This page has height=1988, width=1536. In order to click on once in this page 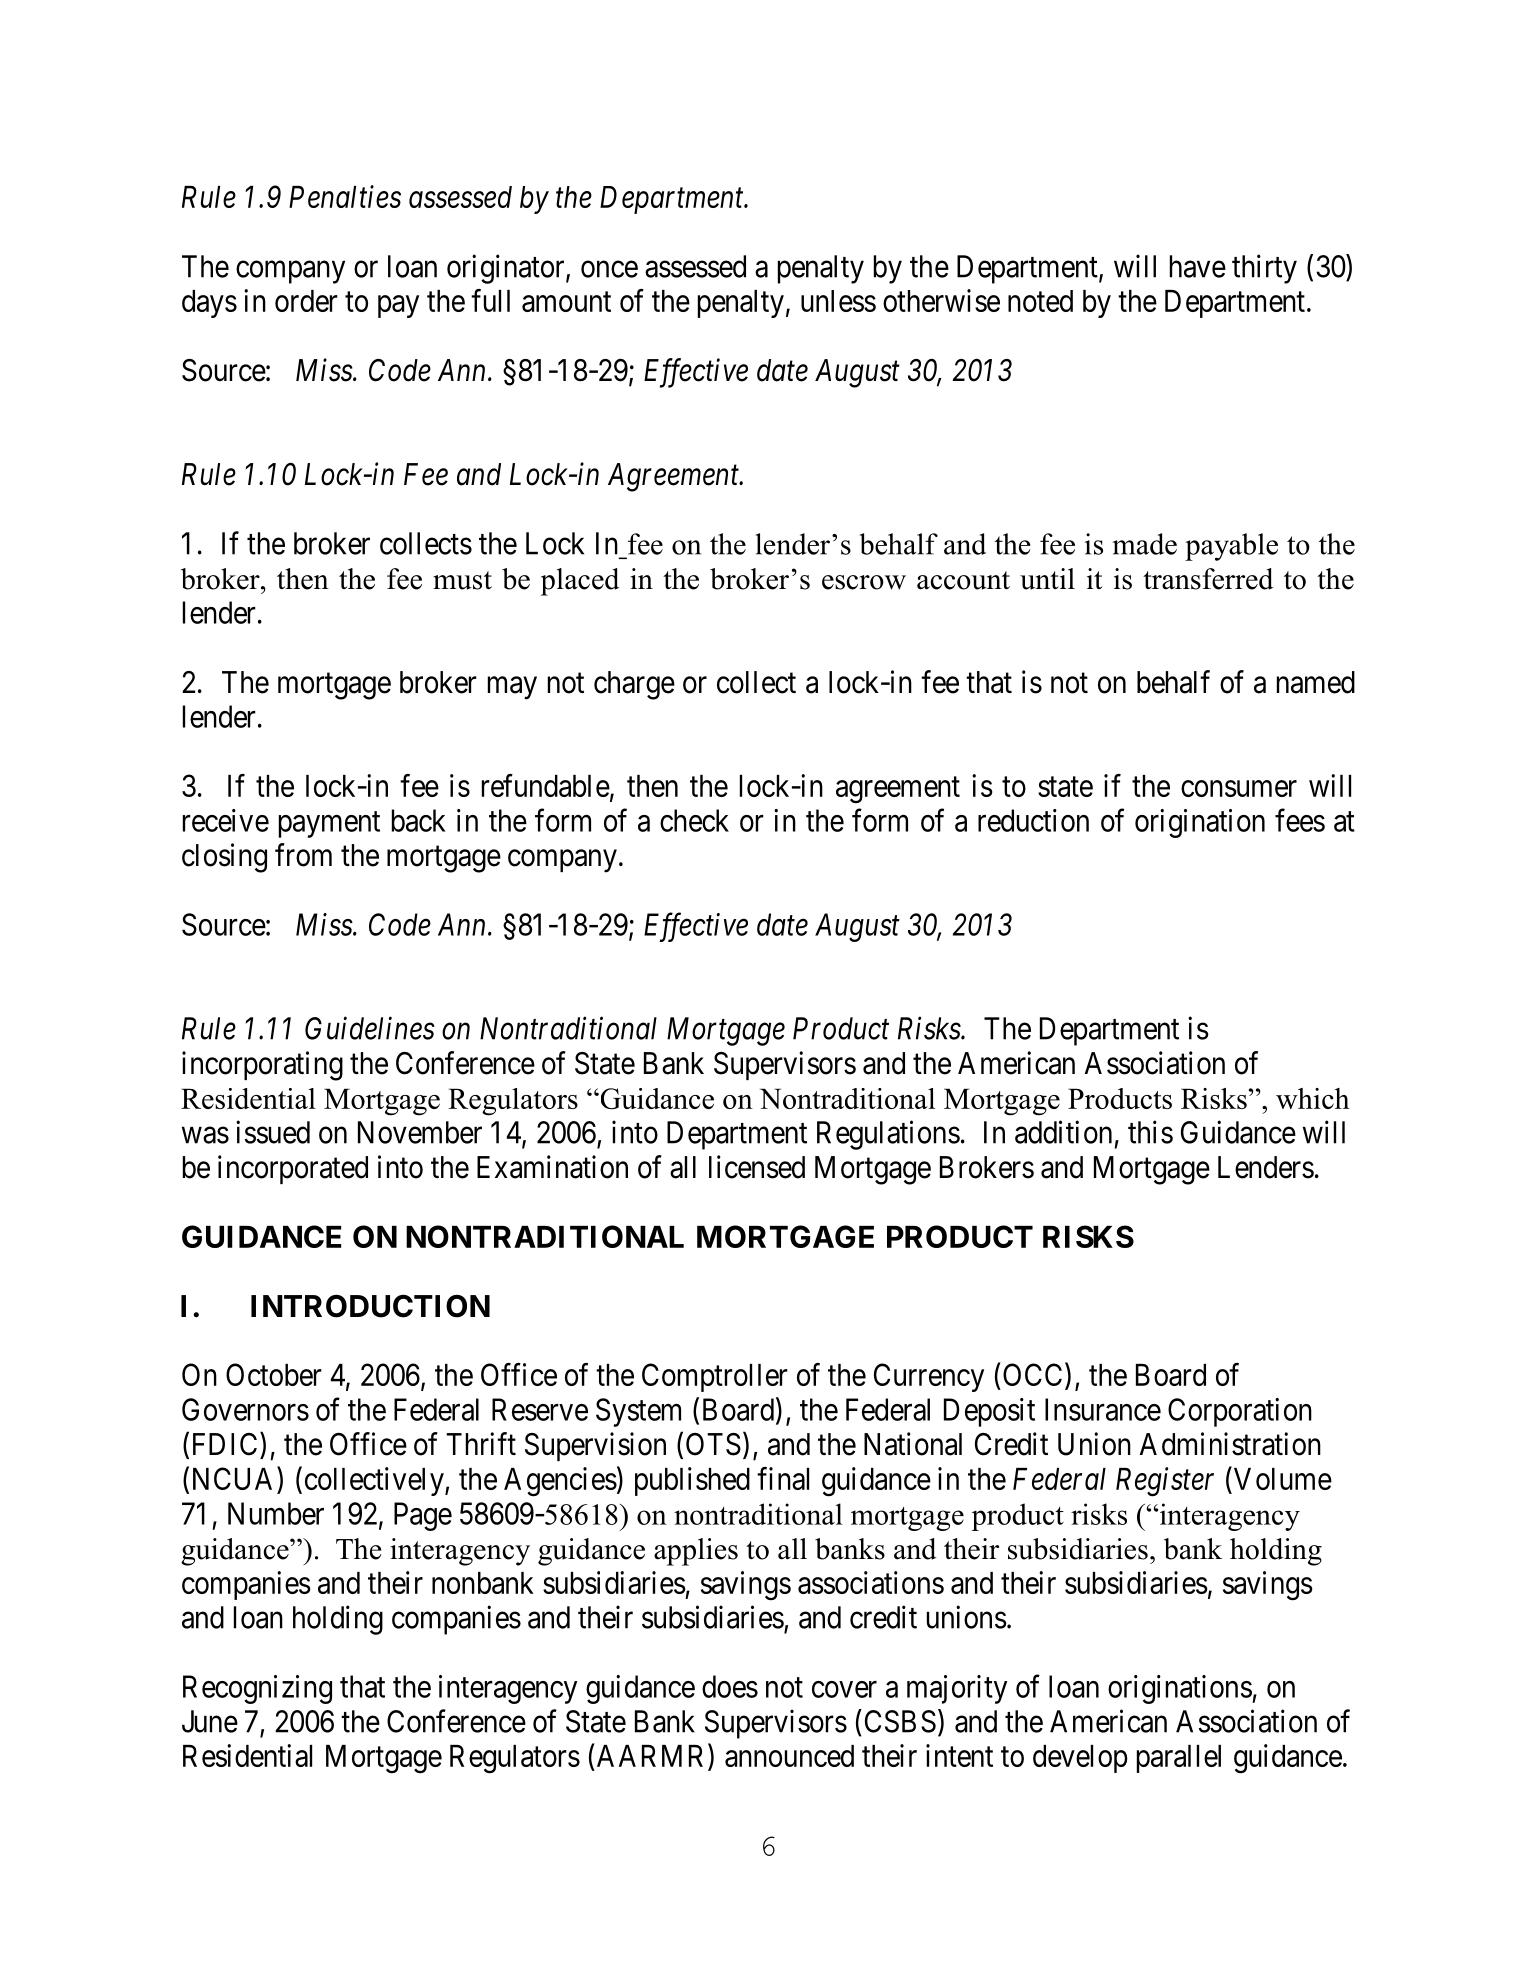, I will do `click(609, 269)`.
